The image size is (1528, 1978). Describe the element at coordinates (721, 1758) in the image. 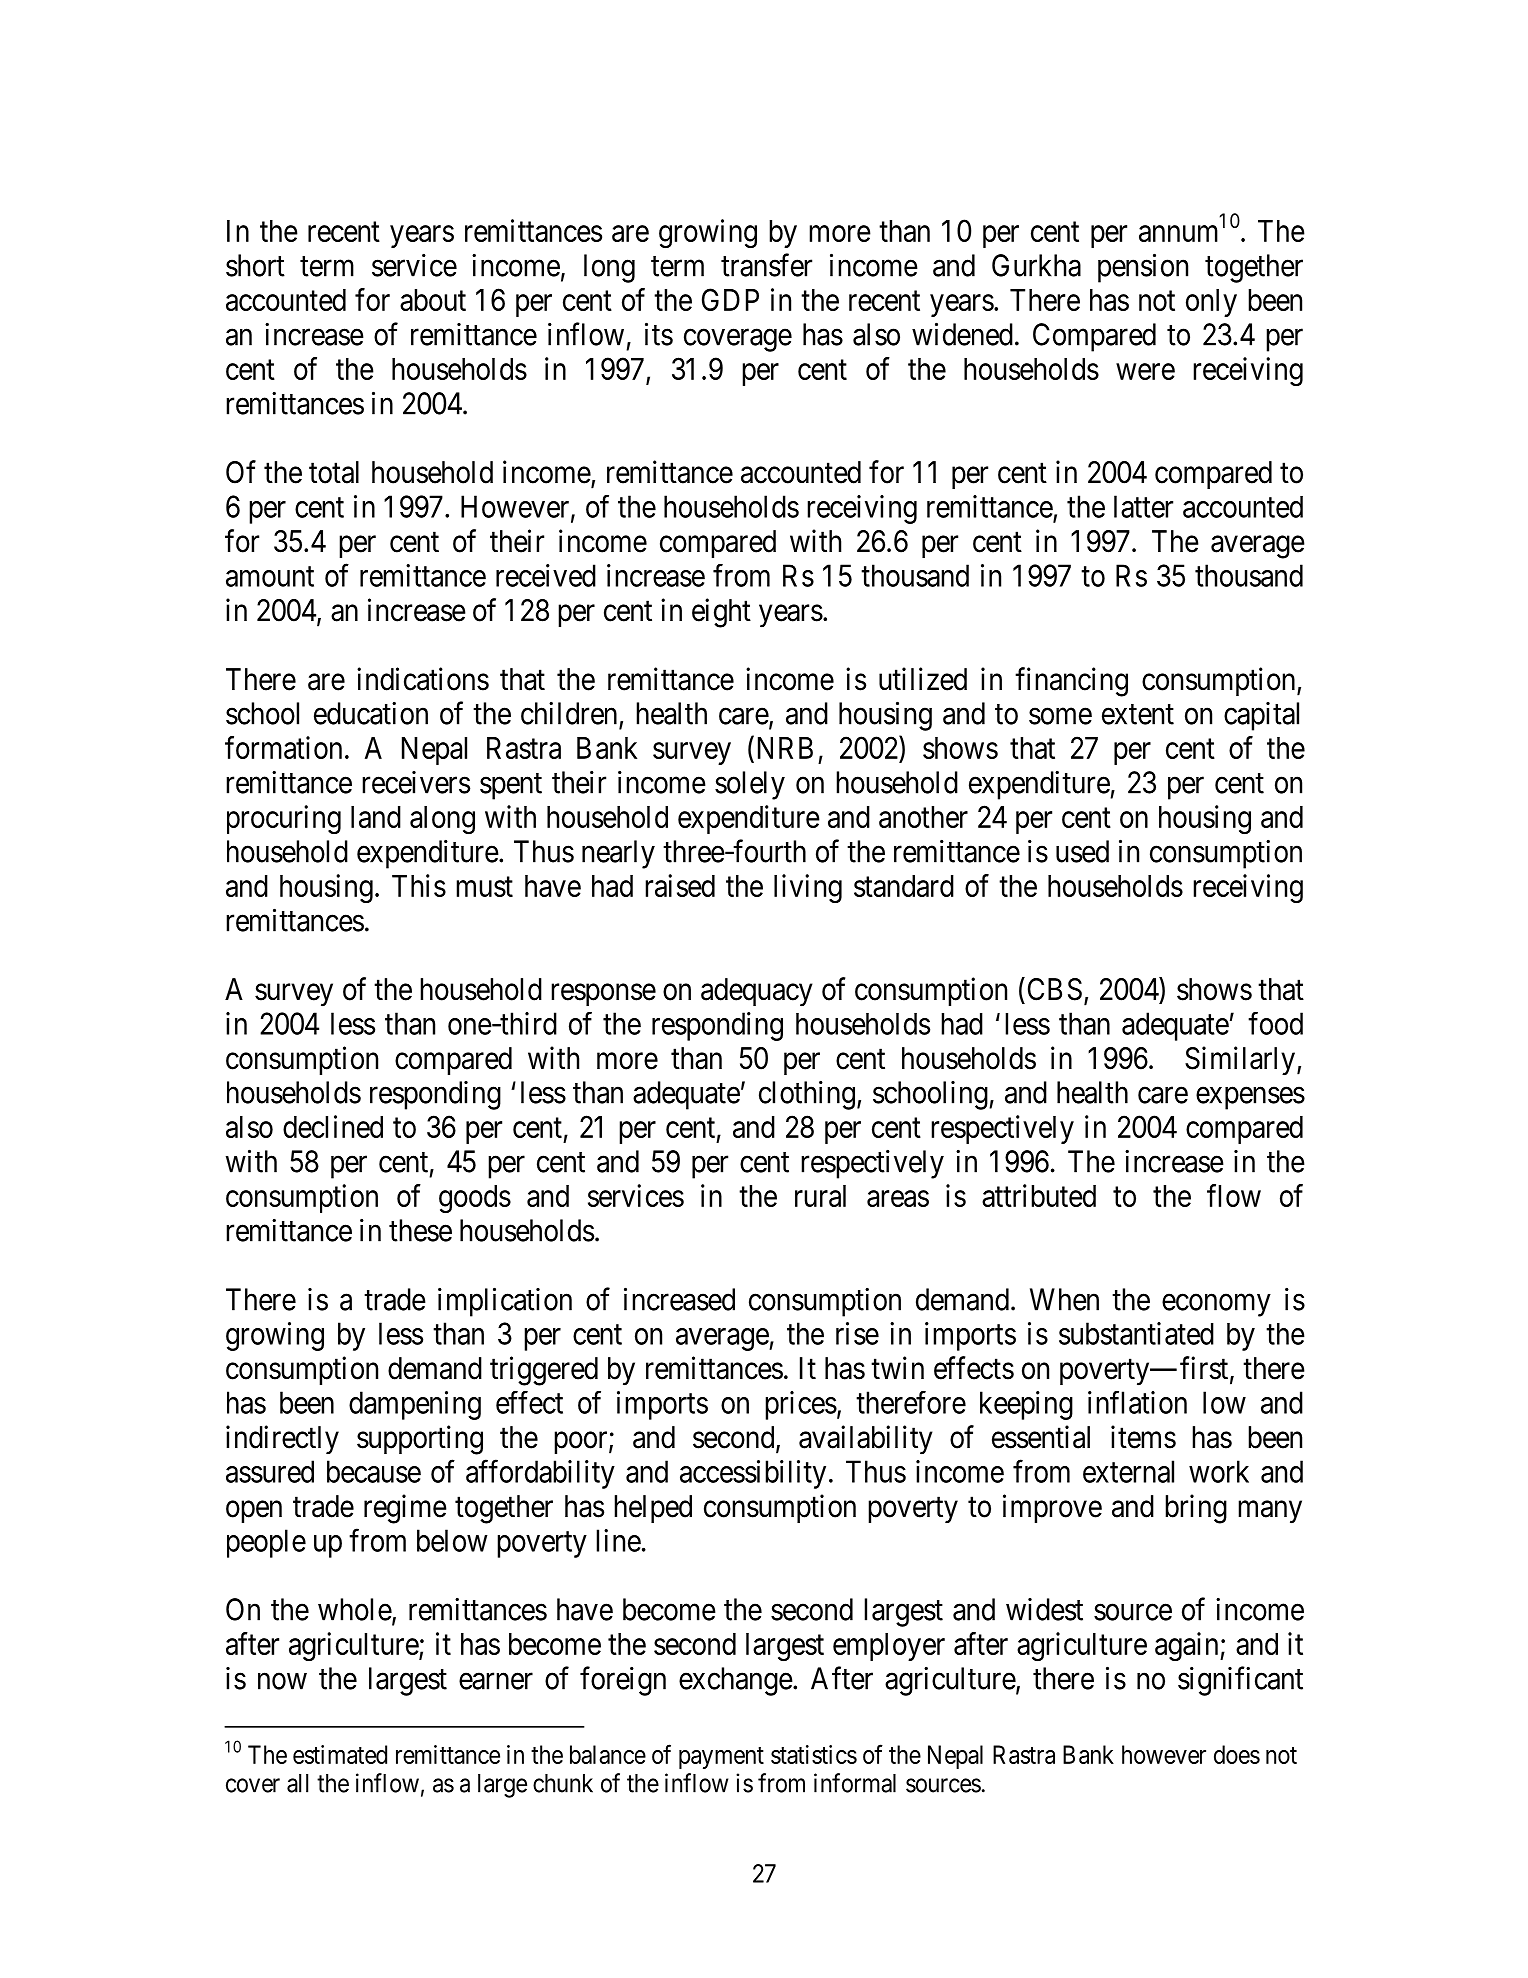

I see `payment` at that location.
